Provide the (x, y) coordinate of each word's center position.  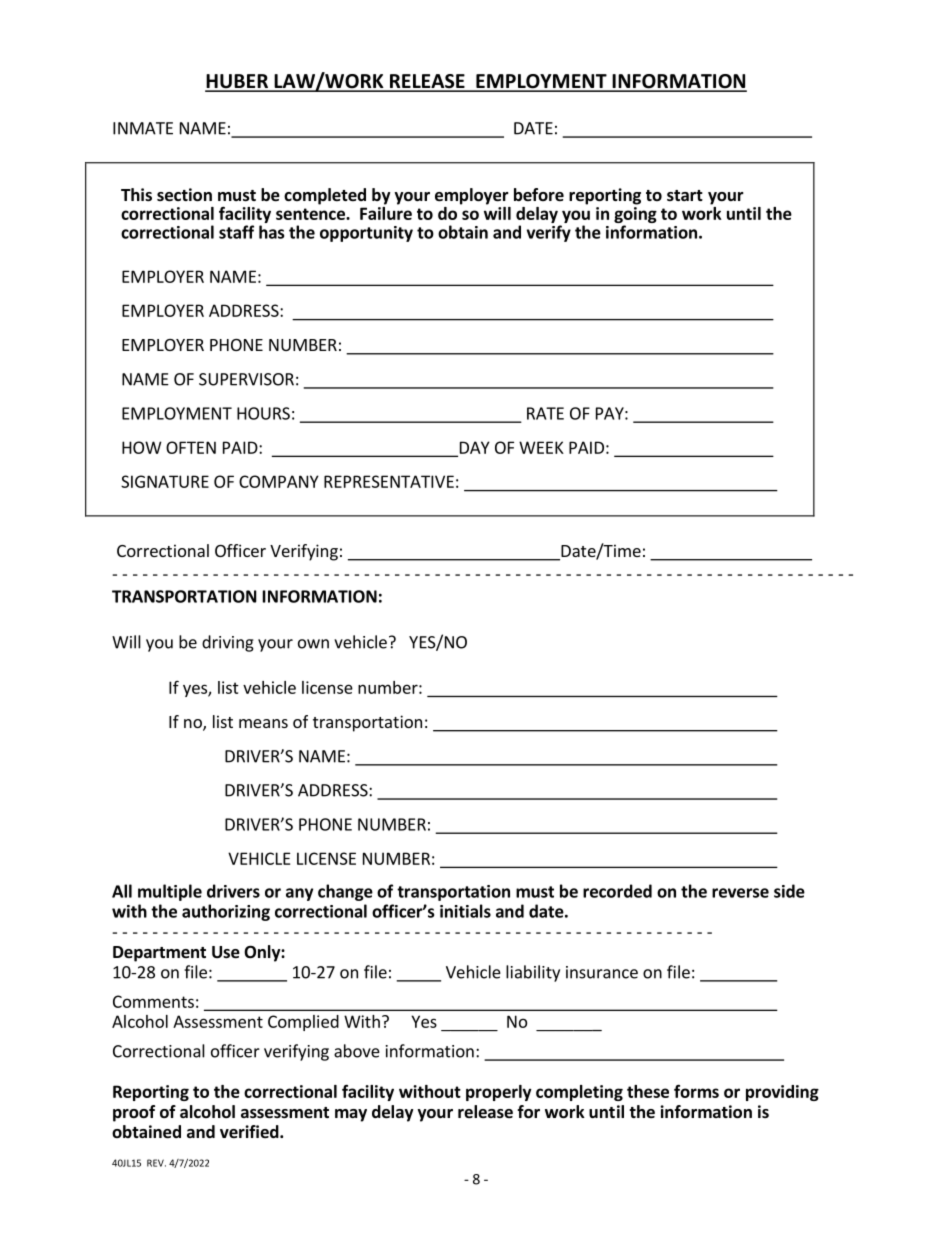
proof (134, 1113)
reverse (740, 893)
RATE (545, 413)
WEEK (541, 447)
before (539, 195)
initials (465, 911)
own (313, 644)
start (685, 195)
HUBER (237, 82)
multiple (170, 892)
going (635, 216)
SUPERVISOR (246, 379)
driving (228, 643)
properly (499, 1093)
